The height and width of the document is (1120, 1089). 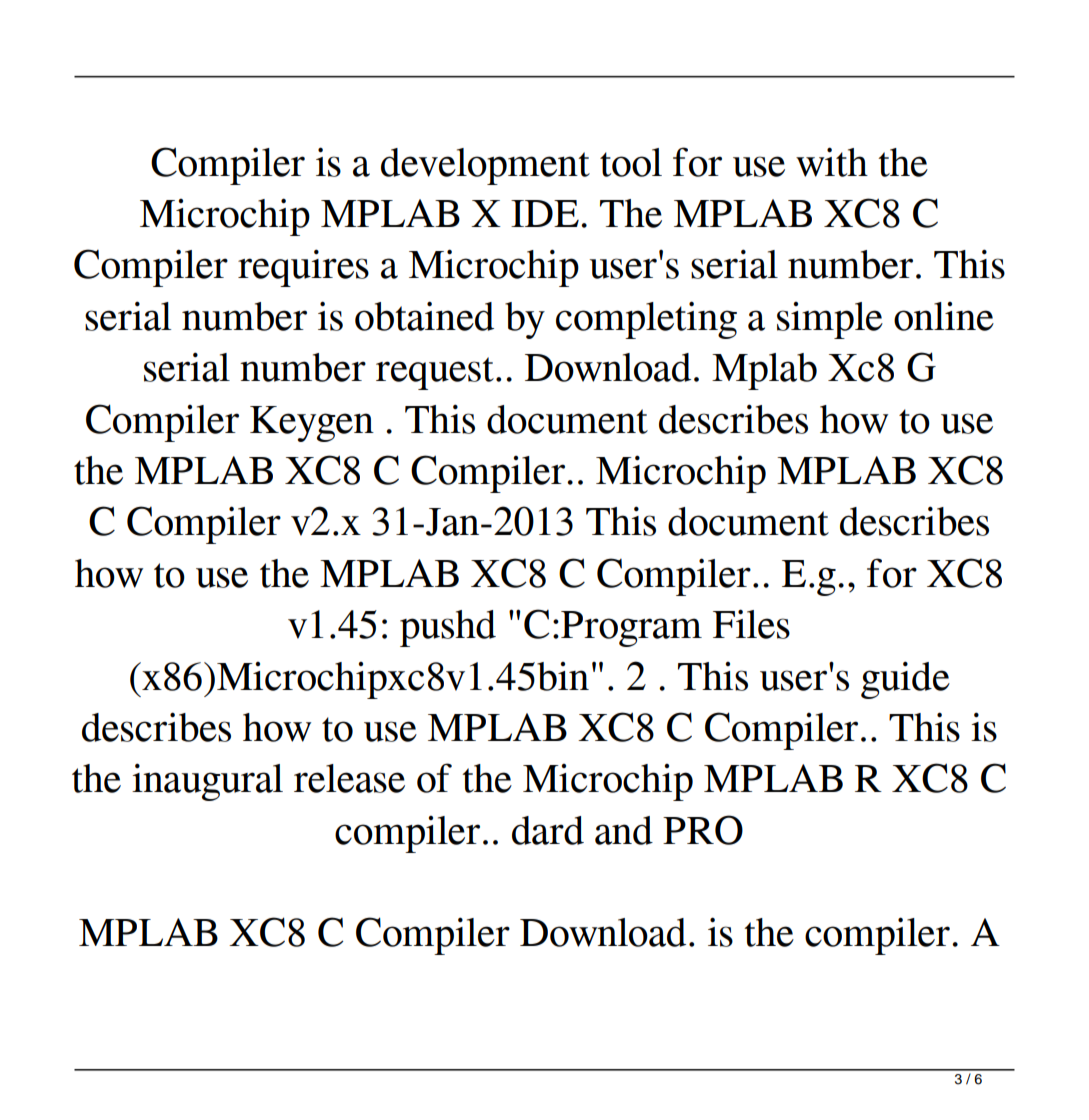 I want to click on and, so click(x=624, y=830).
